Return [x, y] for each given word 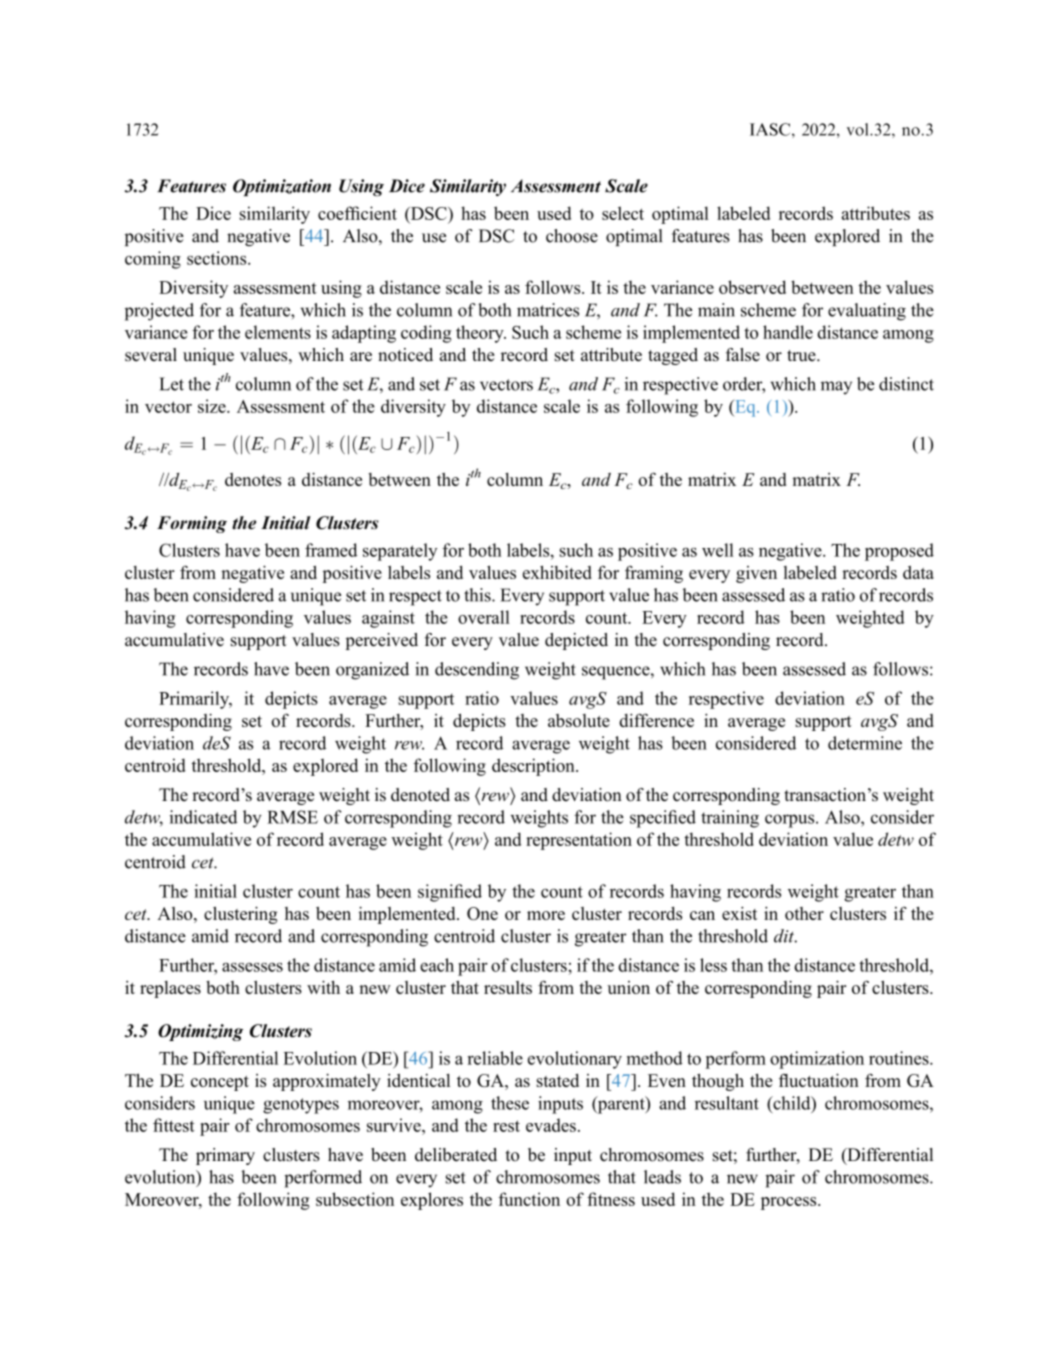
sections [218, 258]
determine [865, 743]
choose [572, 236]
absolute [579, 720]
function [529, 1199]
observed [752, 287]
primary [225, 1156]
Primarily [195, 700]
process [790, 1203]
